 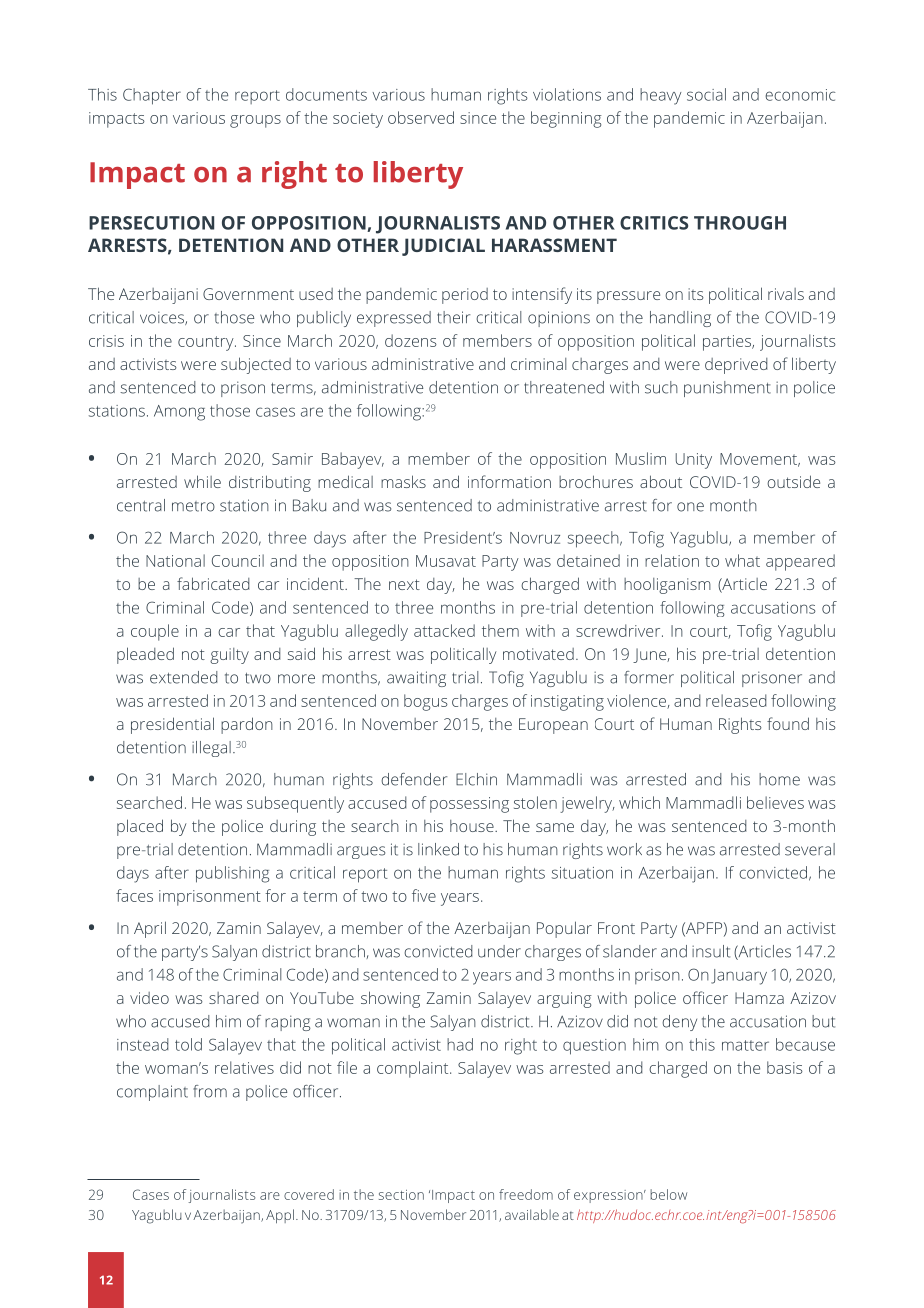 I want to click on released, so click(x=736, y=700).
